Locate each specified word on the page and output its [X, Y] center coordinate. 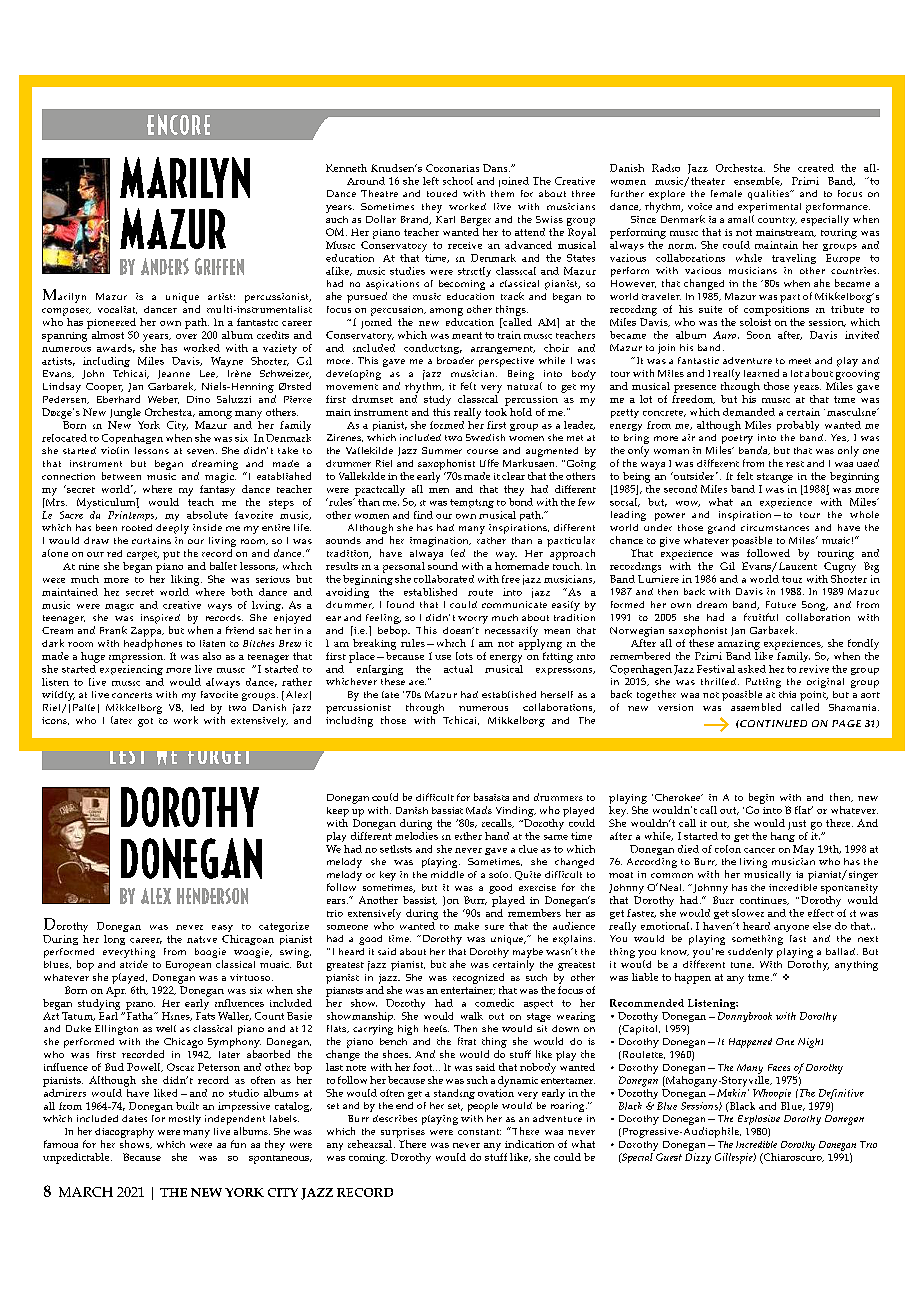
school [458, 181]
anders [165, 266]
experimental [769, 208]
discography [124, 1133]
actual [458, 669]
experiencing [131, 670]
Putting [763, 684]
